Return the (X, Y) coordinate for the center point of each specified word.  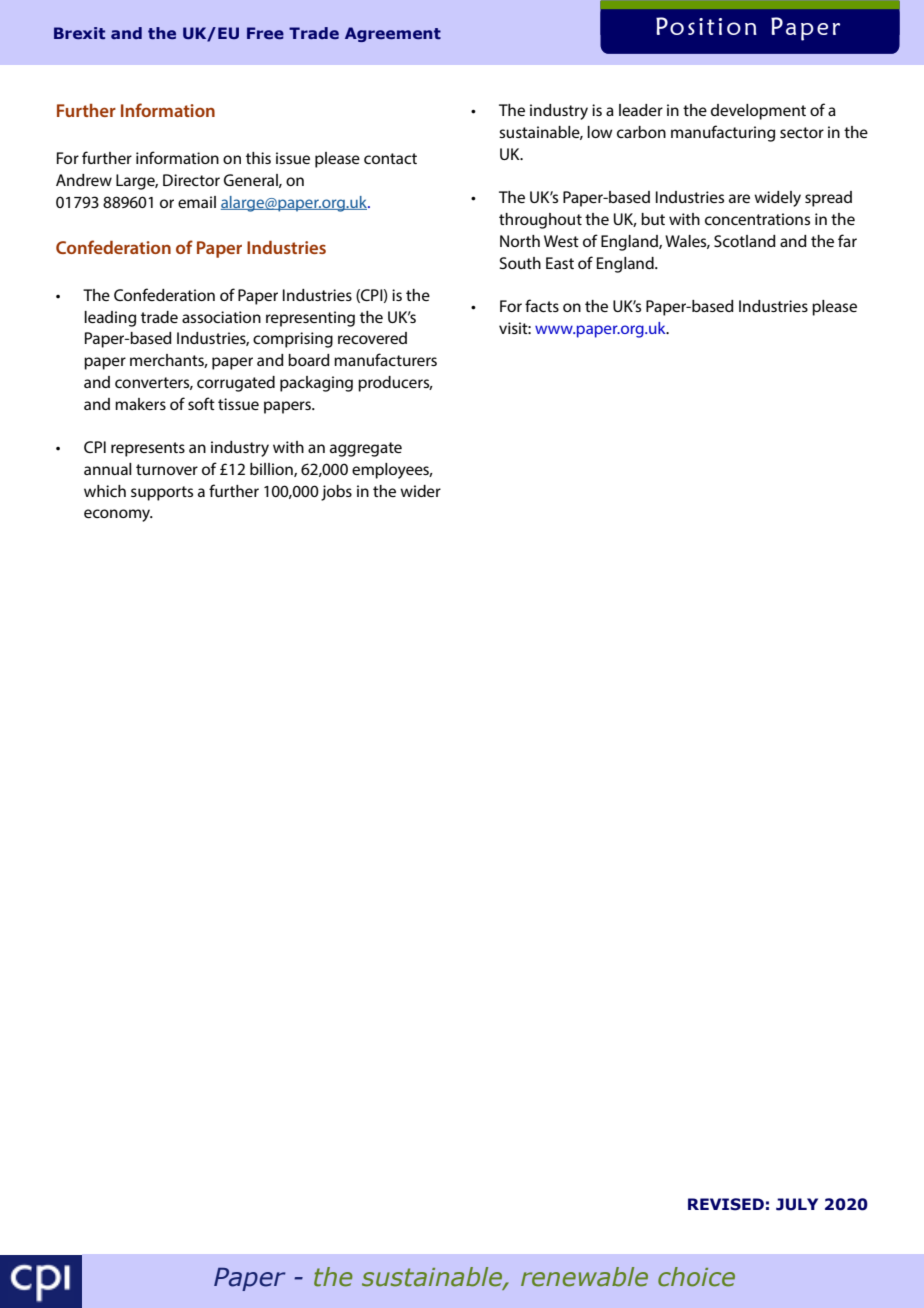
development (758, 112)
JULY (797, 1204)
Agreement (393, 34)
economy (118, 515)
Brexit (79, 33)
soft (201, 403)
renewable (584, 1277)
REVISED (726, 1204)
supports (162, 493)
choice (696, 1277)
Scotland (745, 241)
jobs (336, 493)
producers (395, 384)
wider (420, 491)
